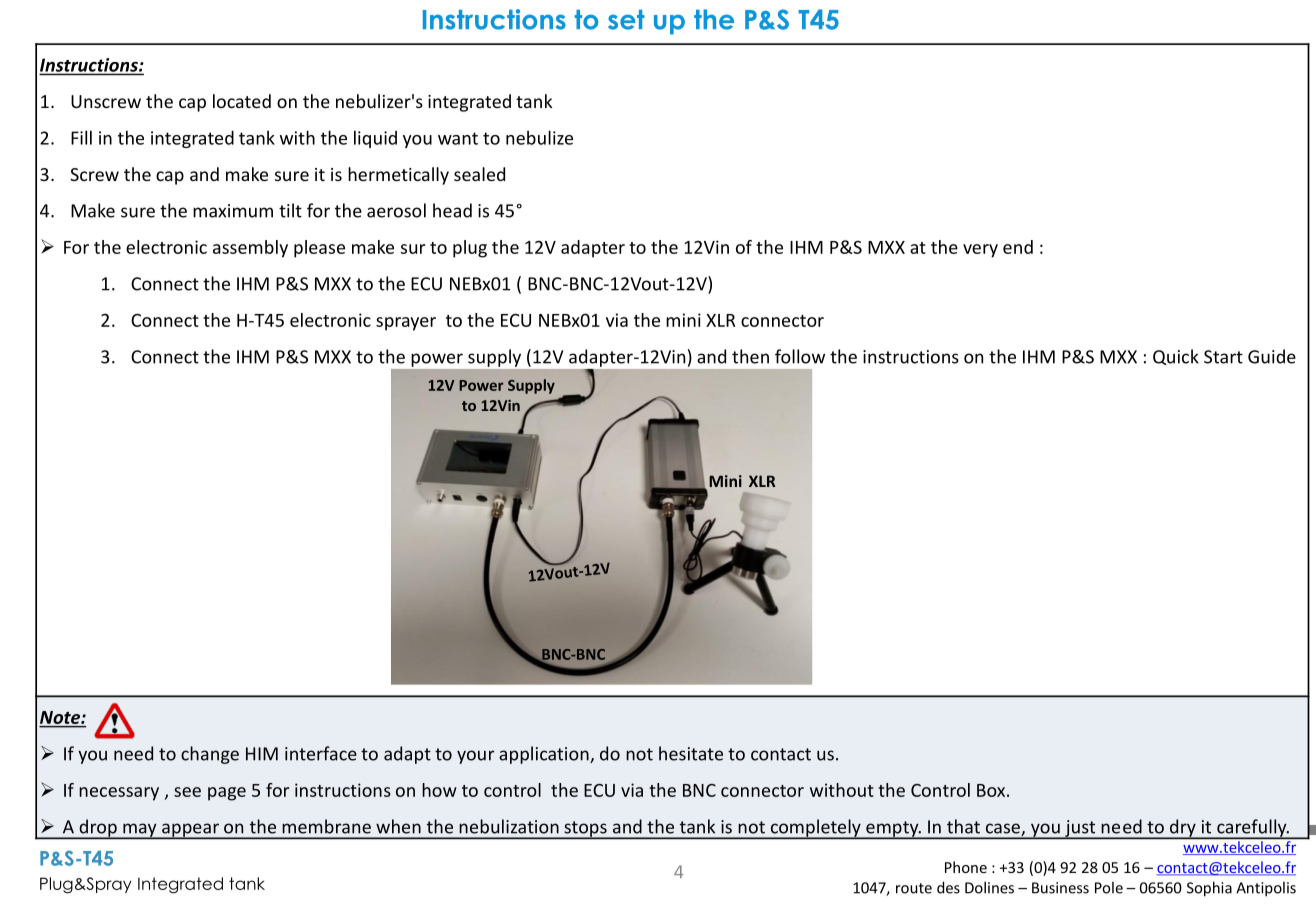  What do you see at coordinates (190, 831) in the screenshot?
I see `appear` at bounding box center [190, 831].
